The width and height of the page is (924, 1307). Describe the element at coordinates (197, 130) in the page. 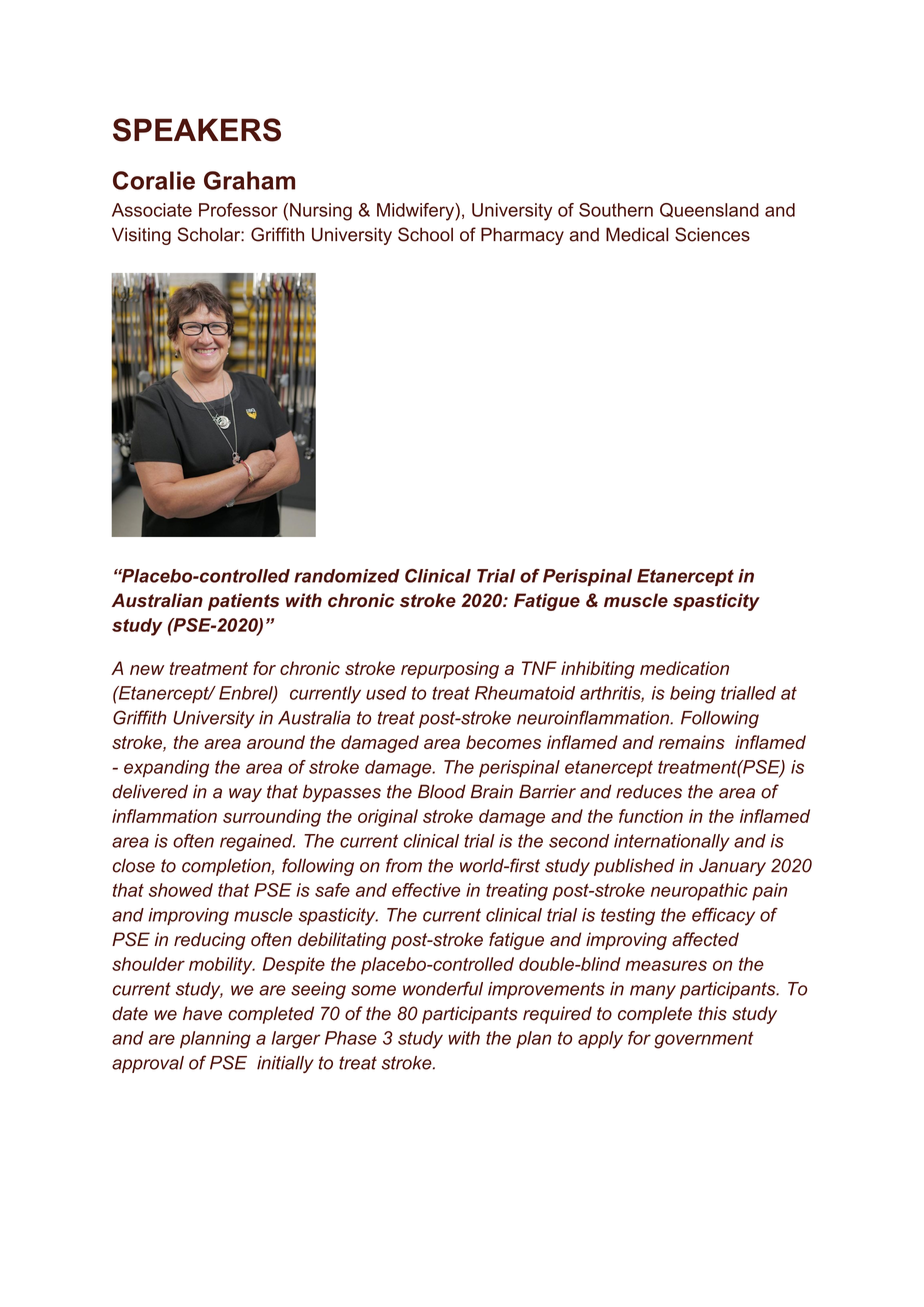

I see `SPEAKERS` at that location.
